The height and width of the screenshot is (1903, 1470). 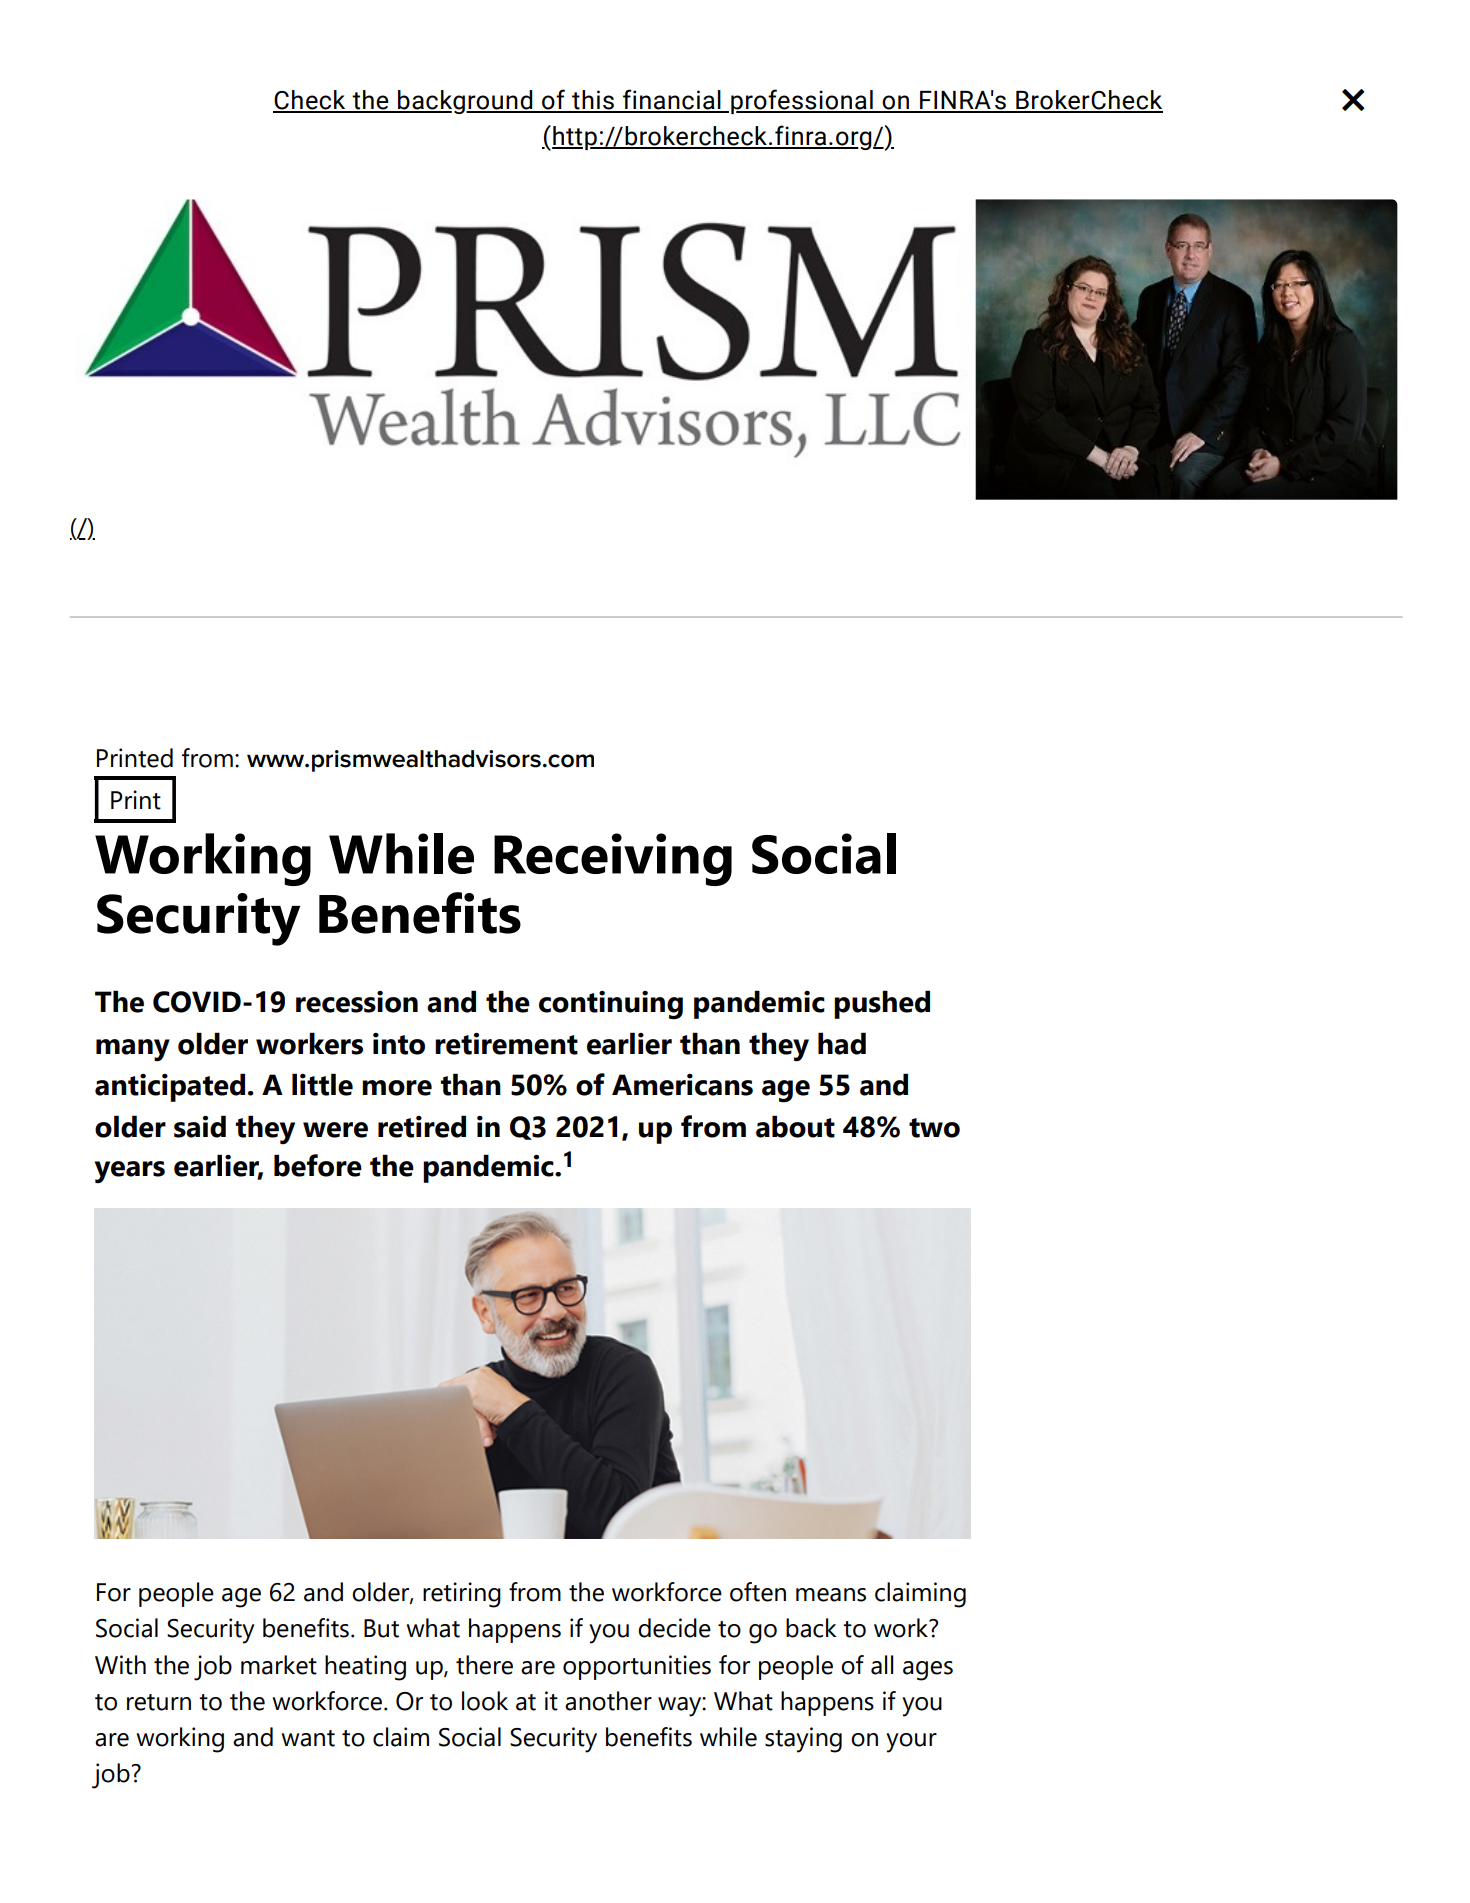 What do you see at coordinates (159, 1702) in the screenshot?
I see `return` at bounding box center [159, 1702].
